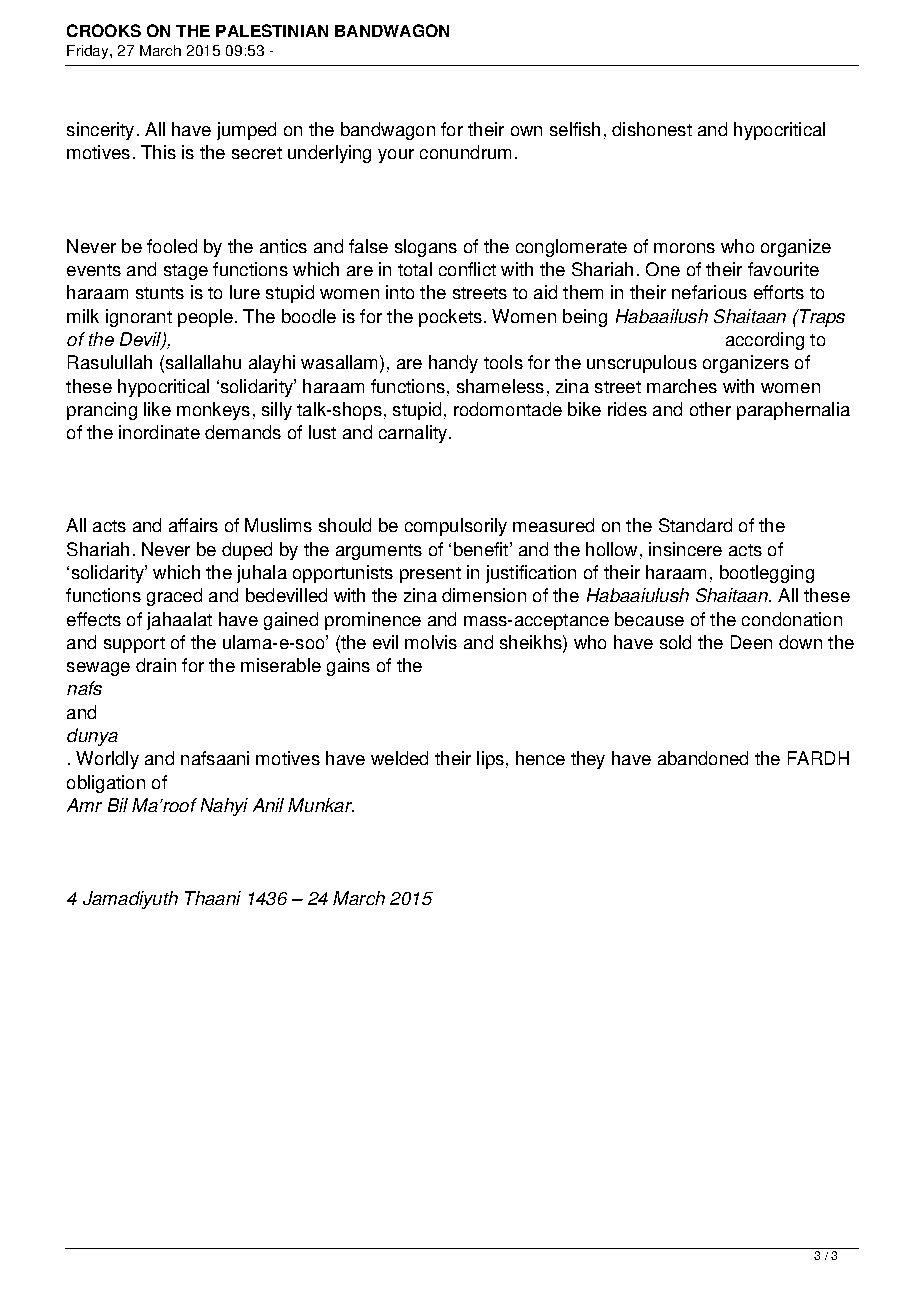  Describe the element at coordinates (160, 293) in the screenshot. I see `stunts` at that location.
